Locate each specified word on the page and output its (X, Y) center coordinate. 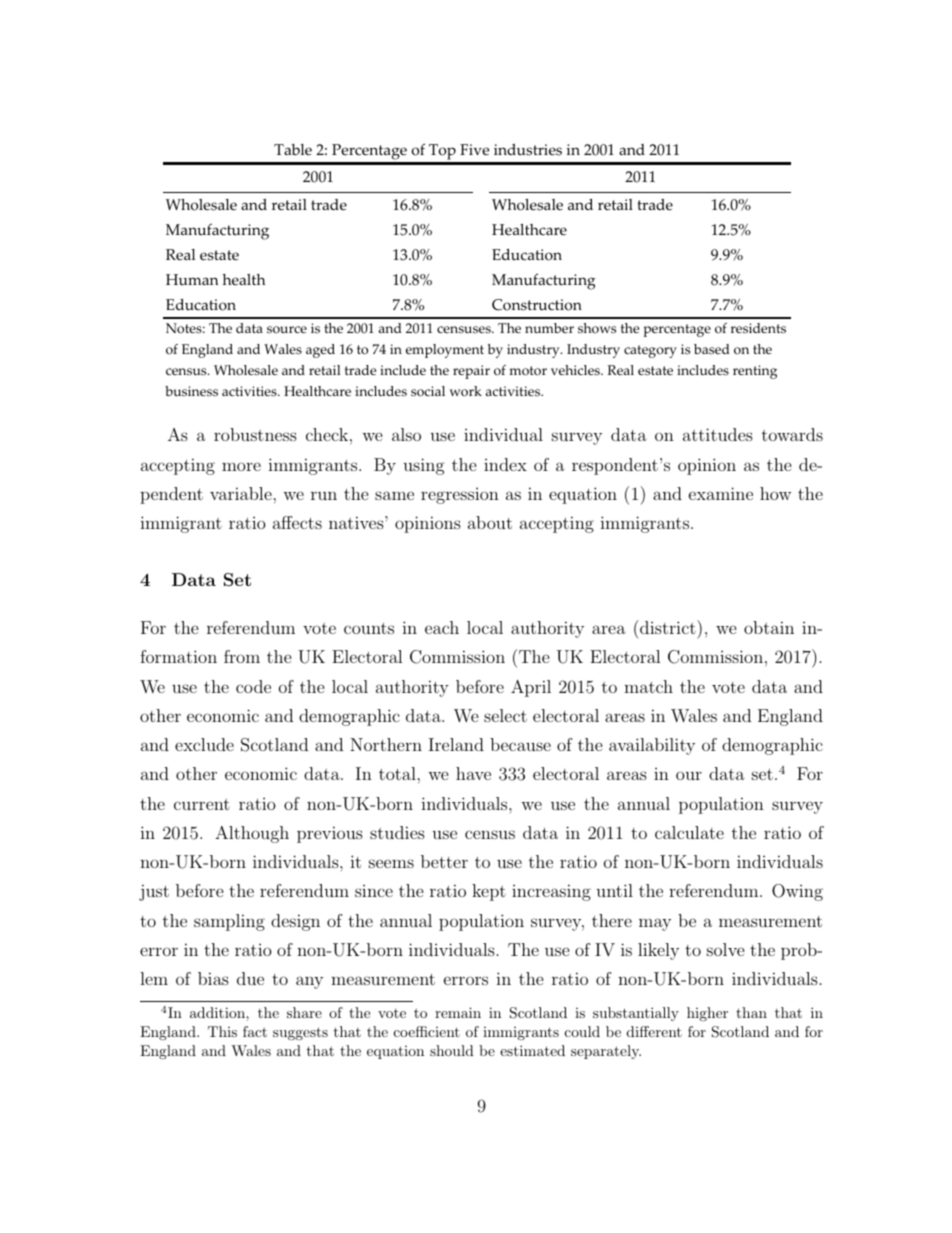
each (442, 627)
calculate (689, 832)
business (191, 391)
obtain (769, 627)
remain (458, 1012)
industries (528, 150)
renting (755, 372)
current (202, 804)
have (473, 773)
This (222, 1031)
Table (293, 150)
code (253, 686)
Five (474, 150)
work (465, 391)
